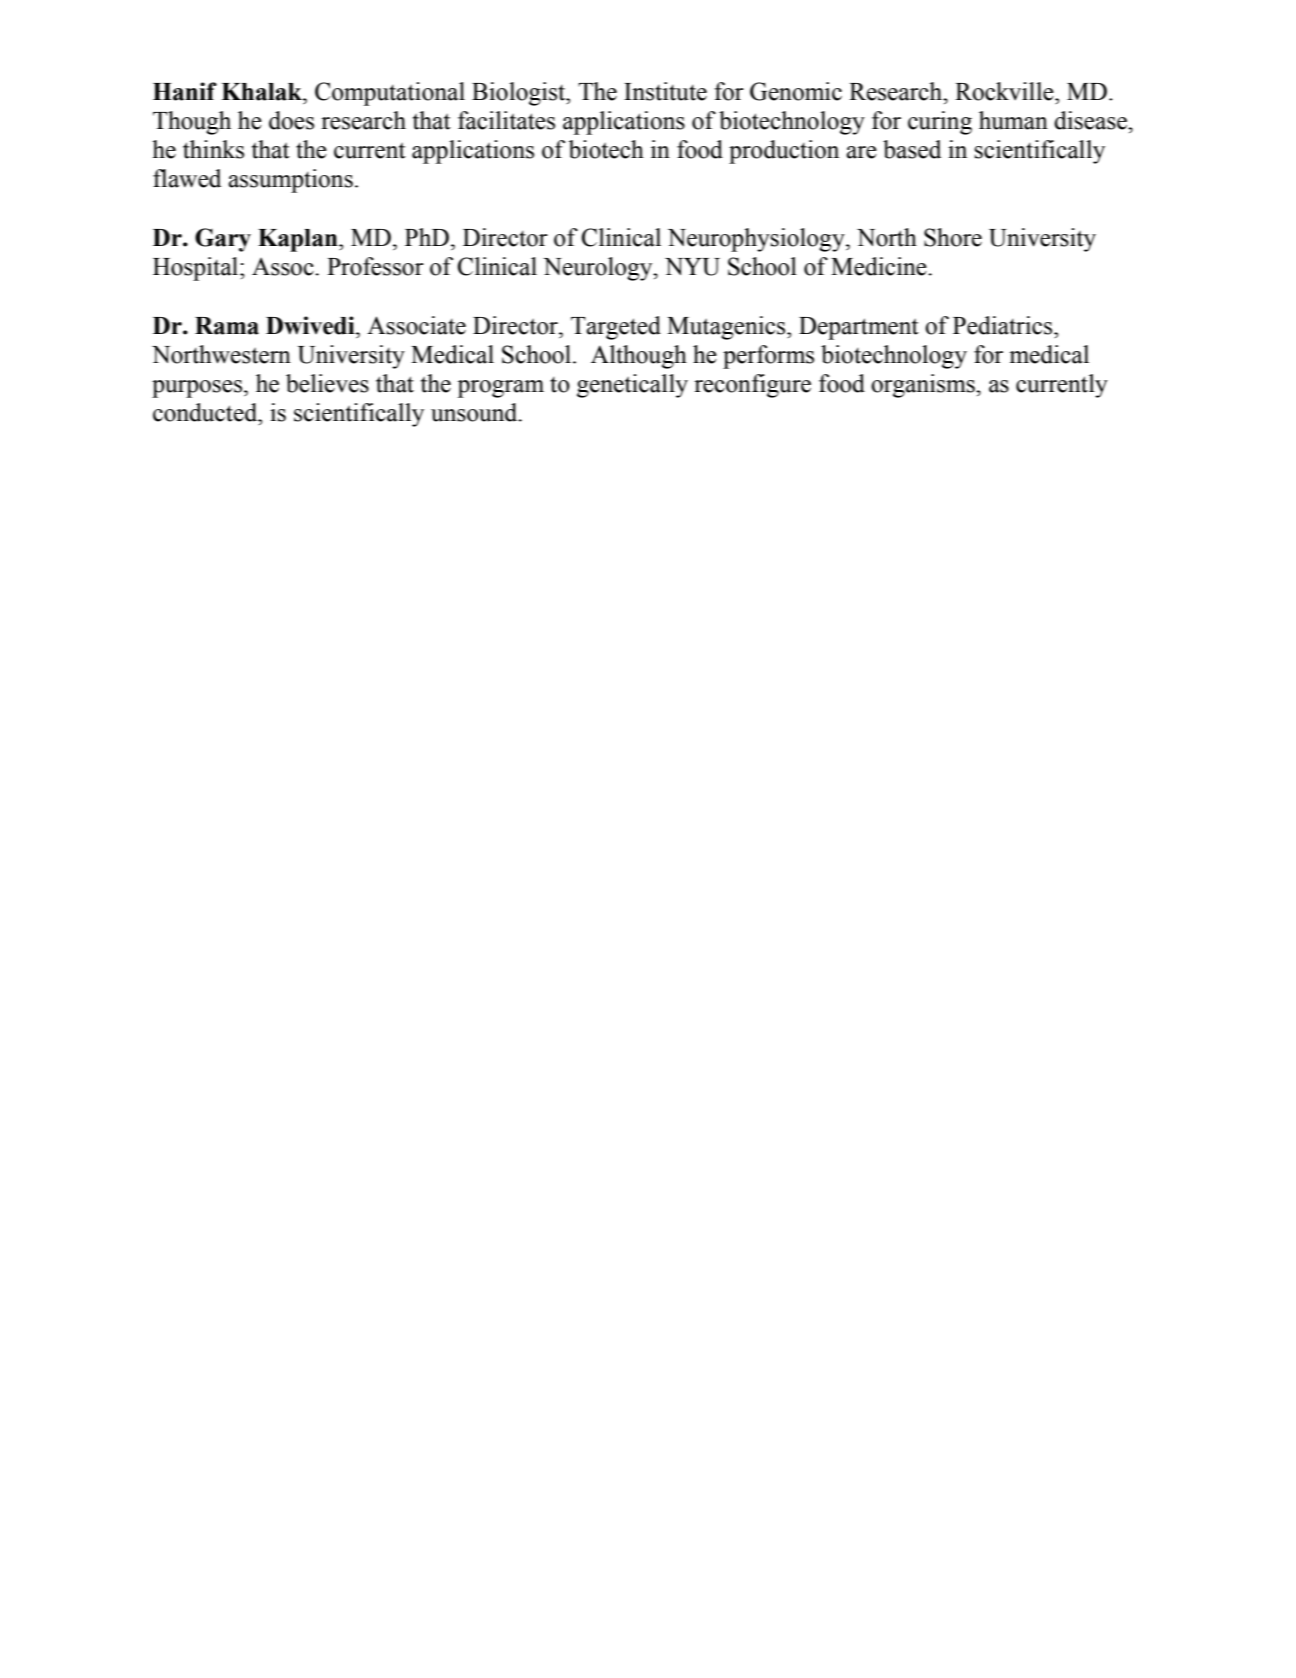 The height and width of the screenshot is (1678, 1296). Describe the element at coordinates (665, 91) in the screenshot. I see `Institute` at that location.
